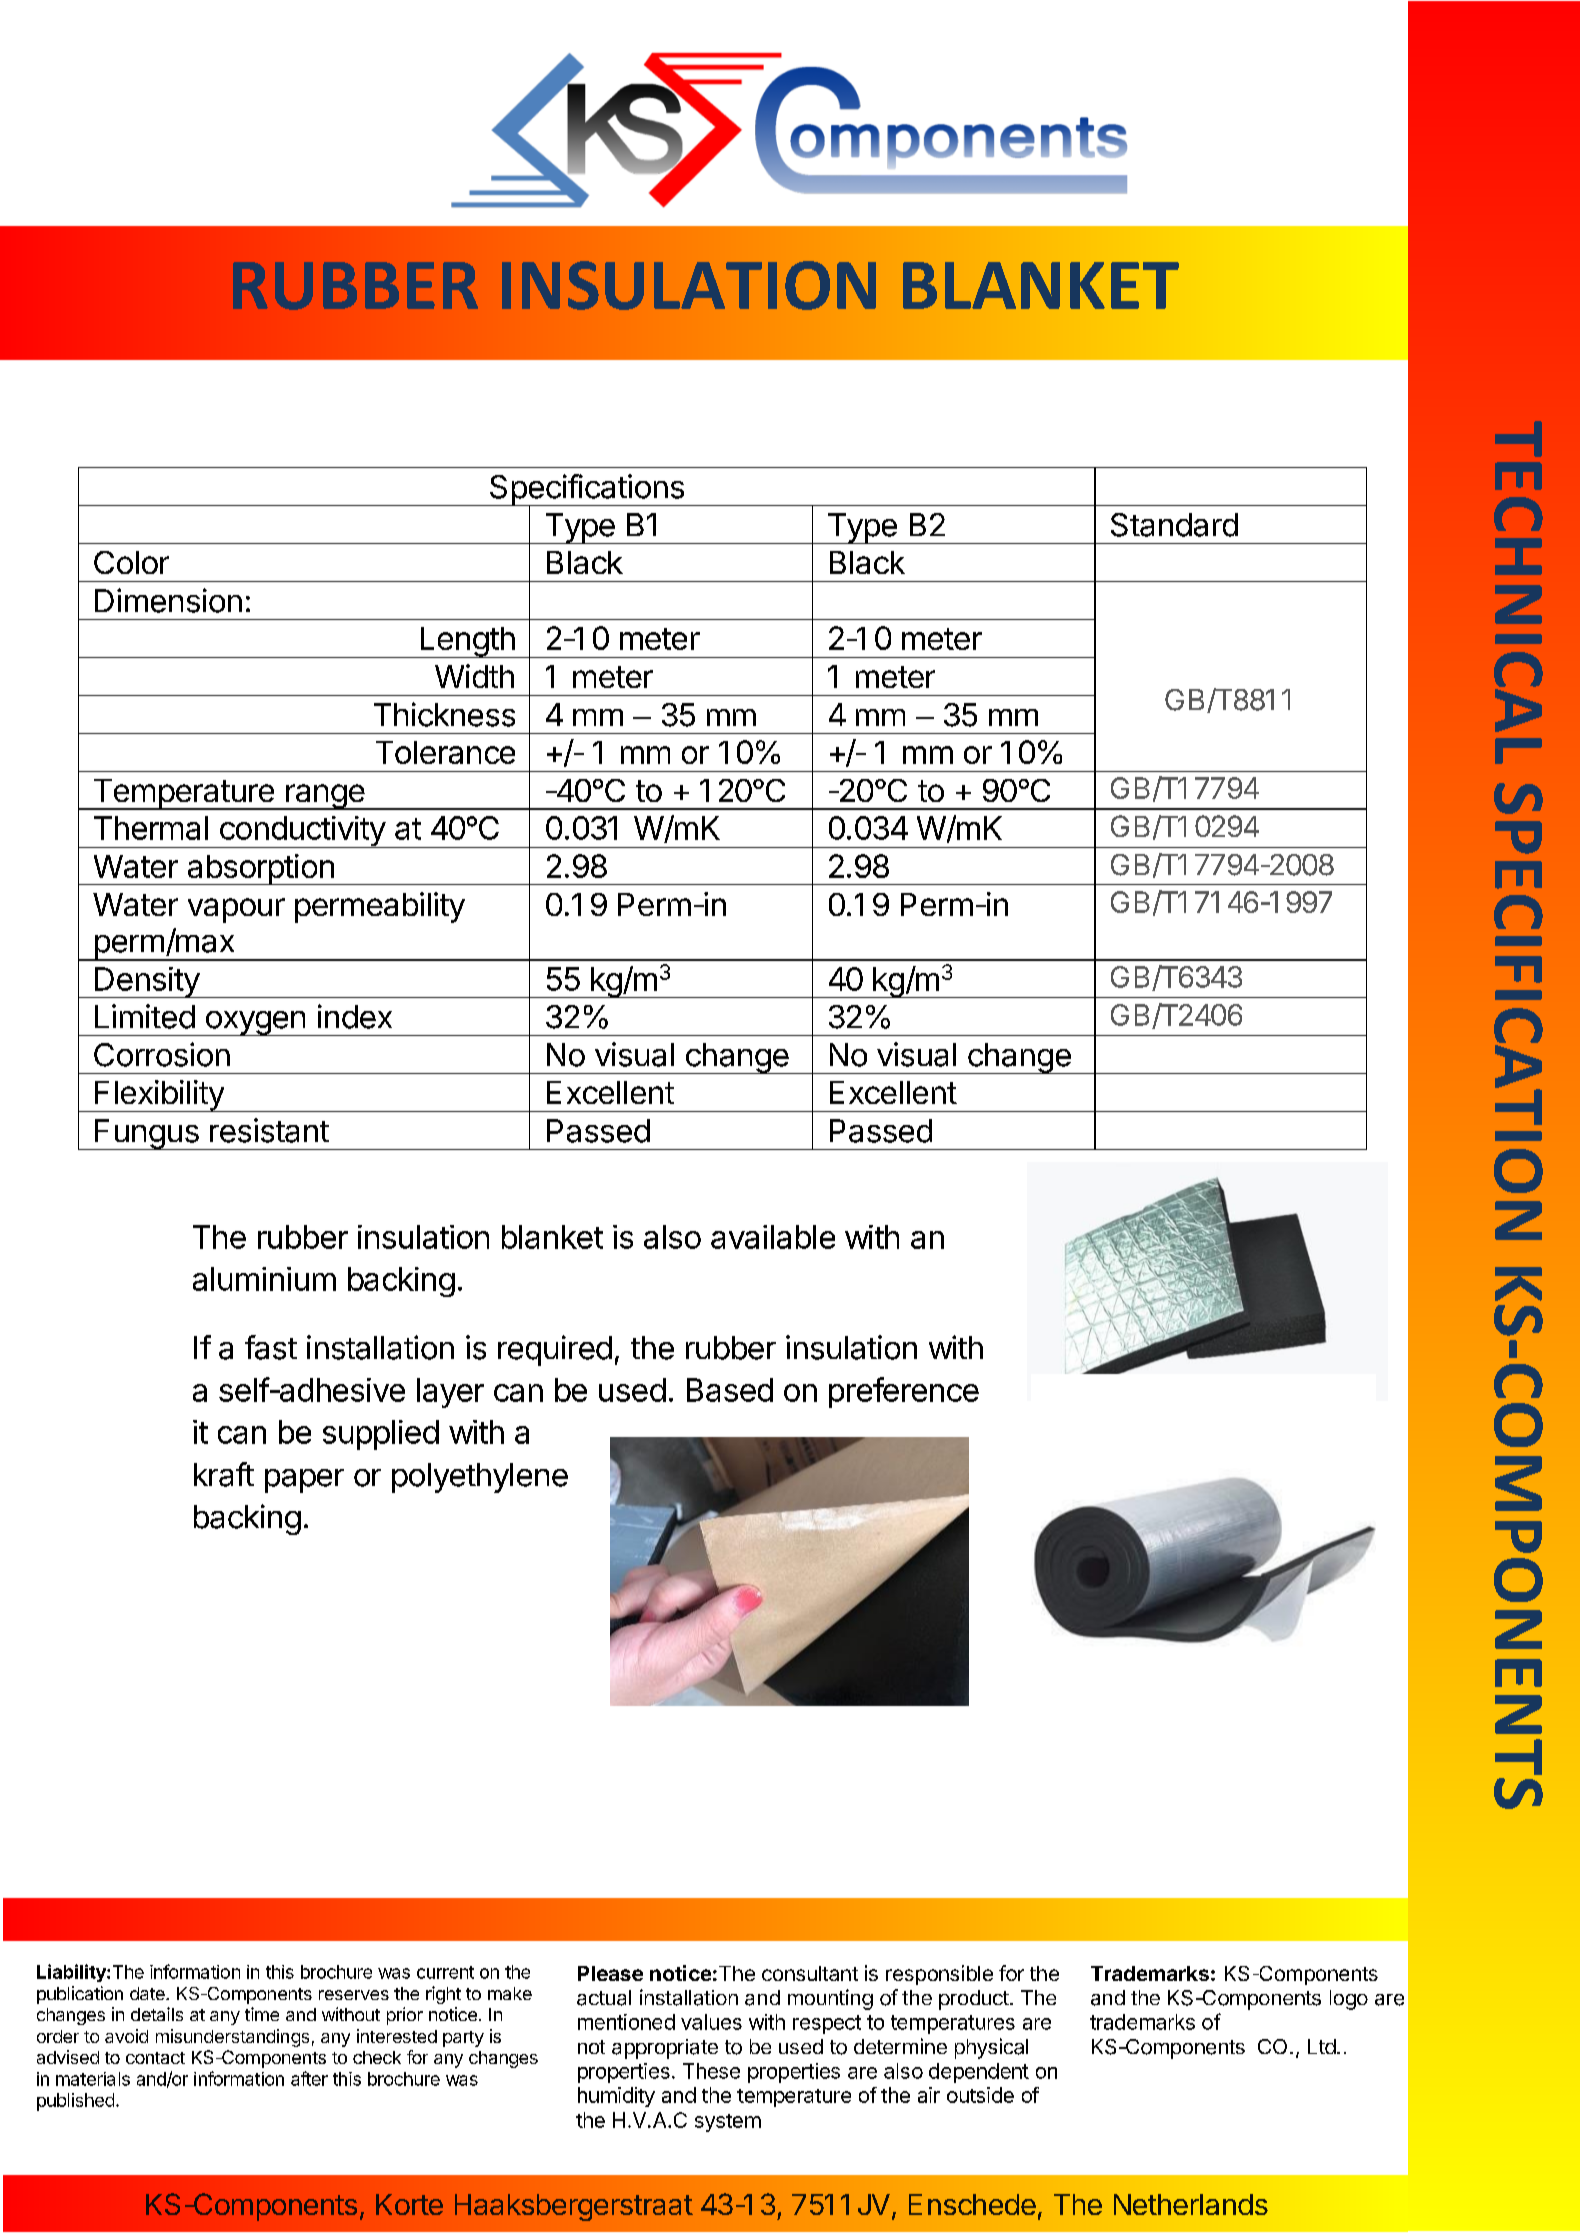 The image size is (1580, 2234). I want to click on Standard, so click(1174, 525).
